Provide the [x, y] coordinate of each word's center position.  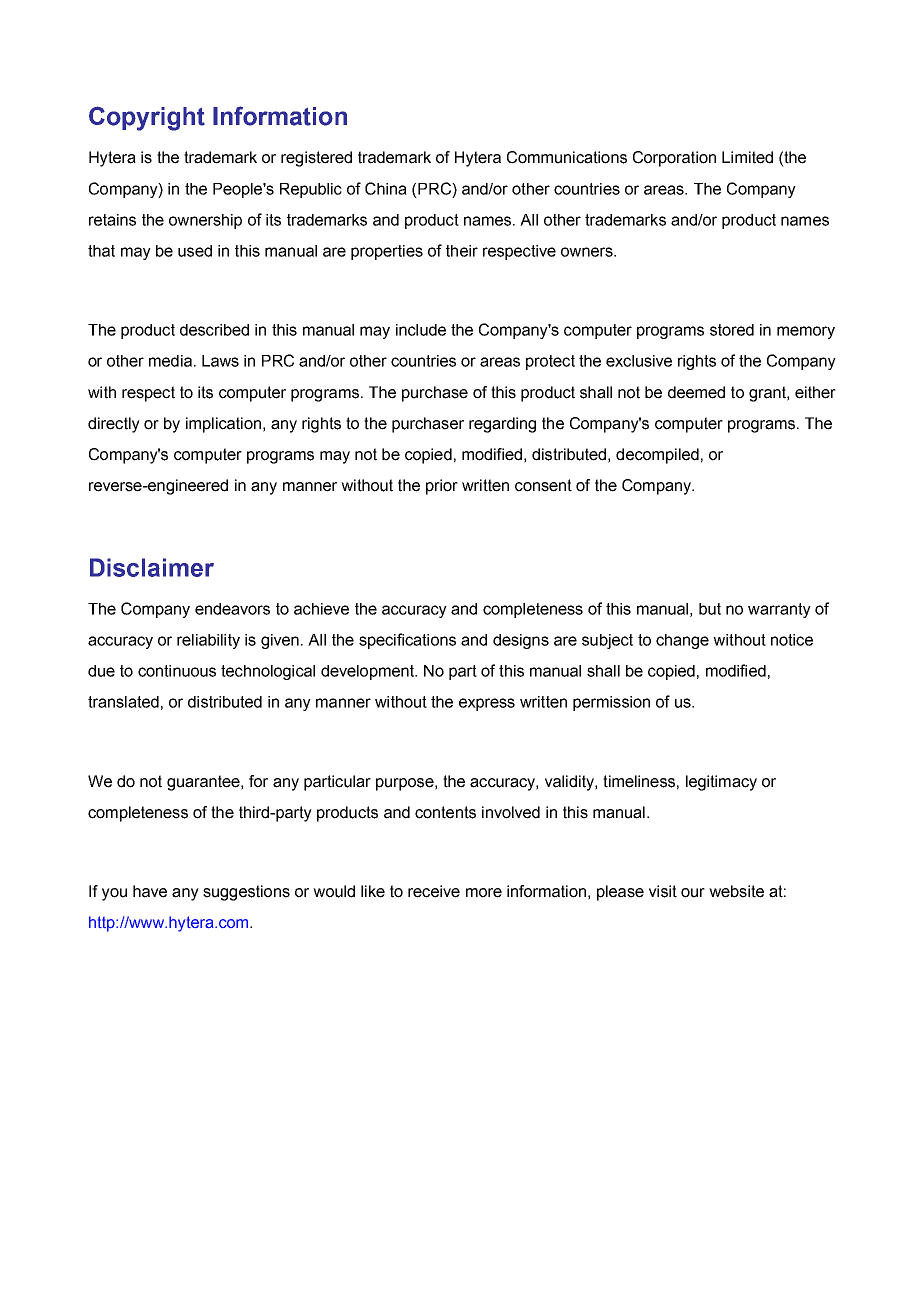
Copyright [147, 118]
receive [434, 891]
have [150, 891]
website [736, 891]
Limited [747, 157]
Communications [567, 157]
